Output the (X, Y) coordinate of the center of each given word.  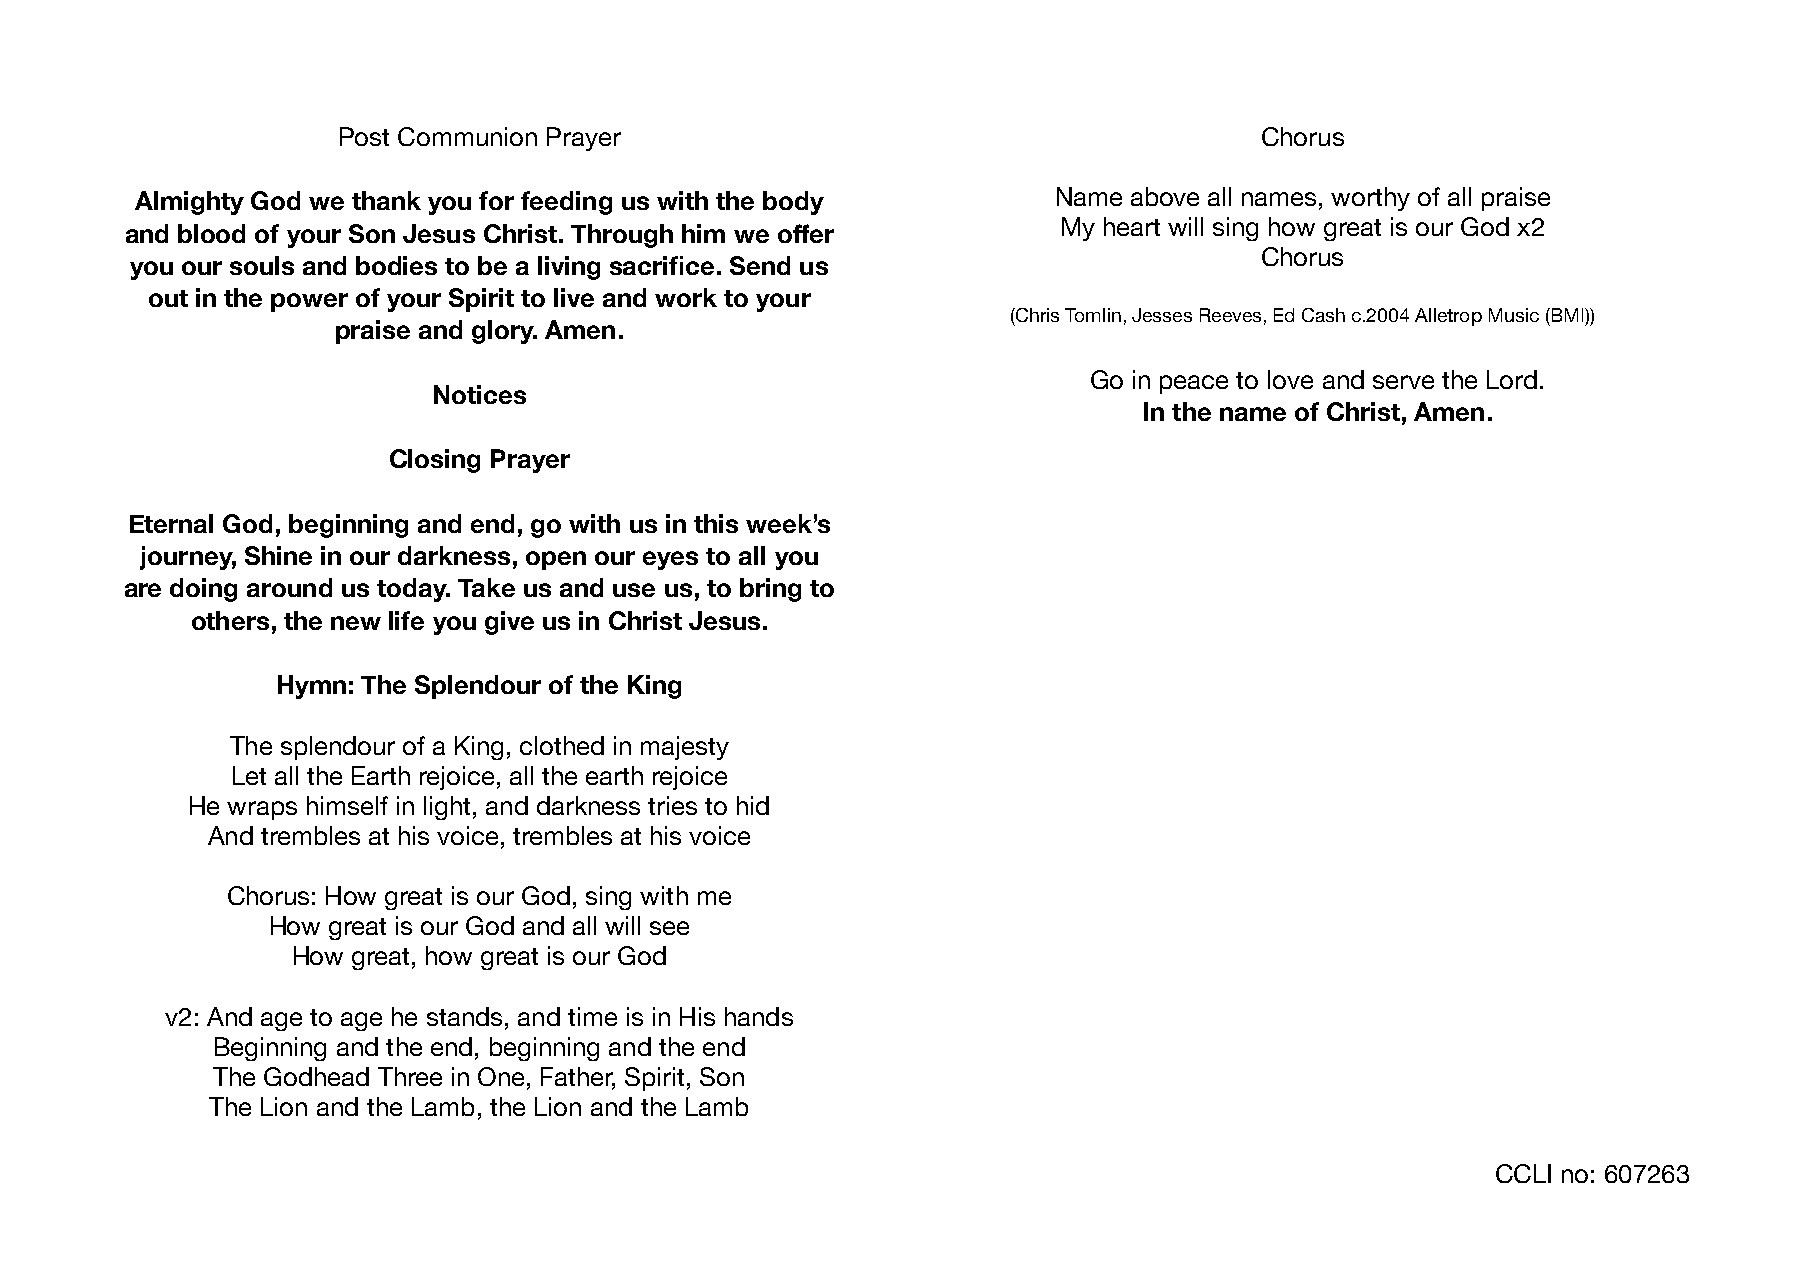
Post (364, 136)
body (793, 203)
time (592, 1016)
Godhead (316, 1076)
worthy (1370, 199)
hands (759, 1016)
